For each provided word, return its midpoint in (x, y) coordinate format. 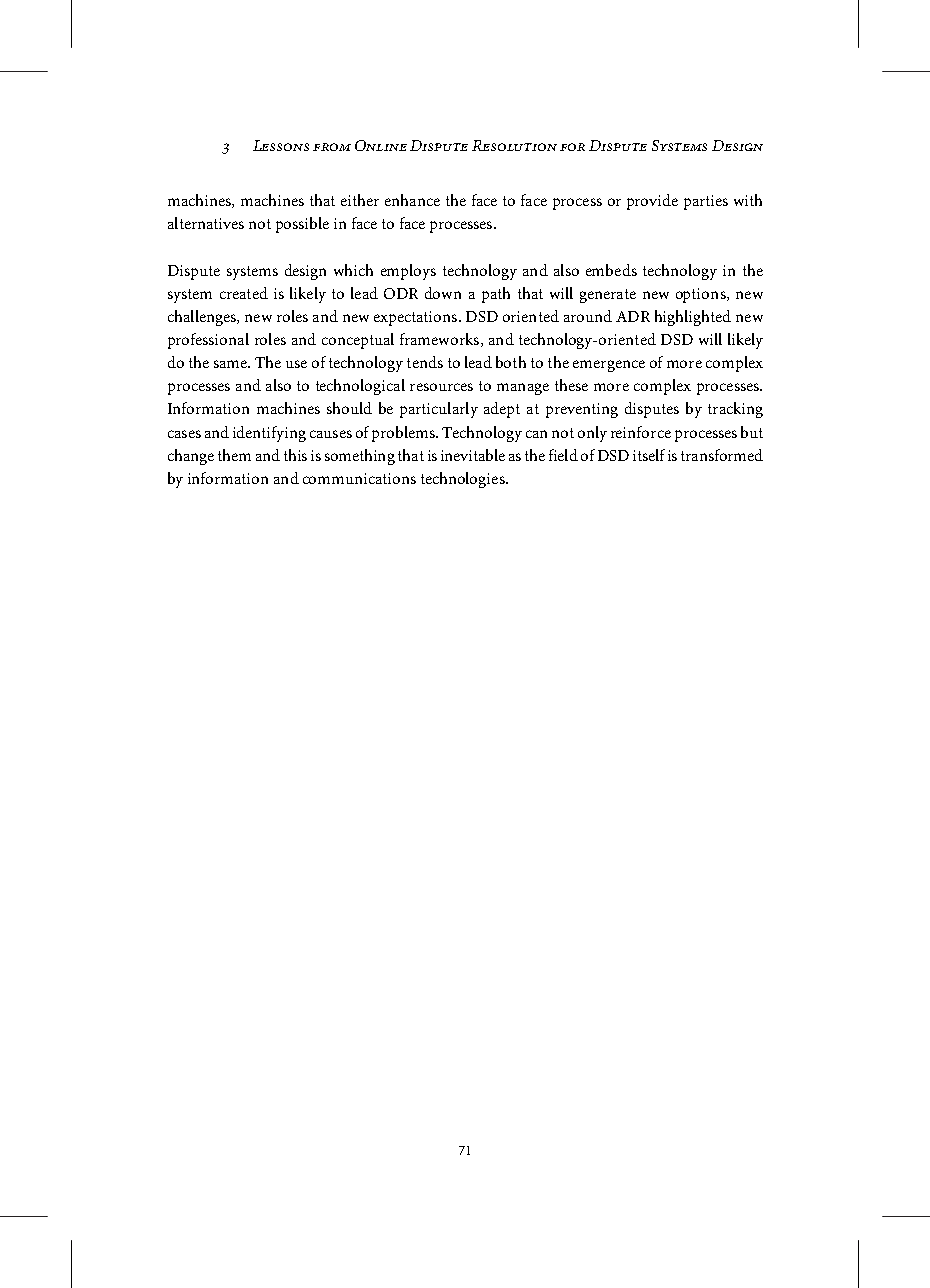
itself (649, 455)
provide (652, 202)
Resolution (514, 145)
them (234, 455)
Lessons (281, 145)
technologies (464, 480)
